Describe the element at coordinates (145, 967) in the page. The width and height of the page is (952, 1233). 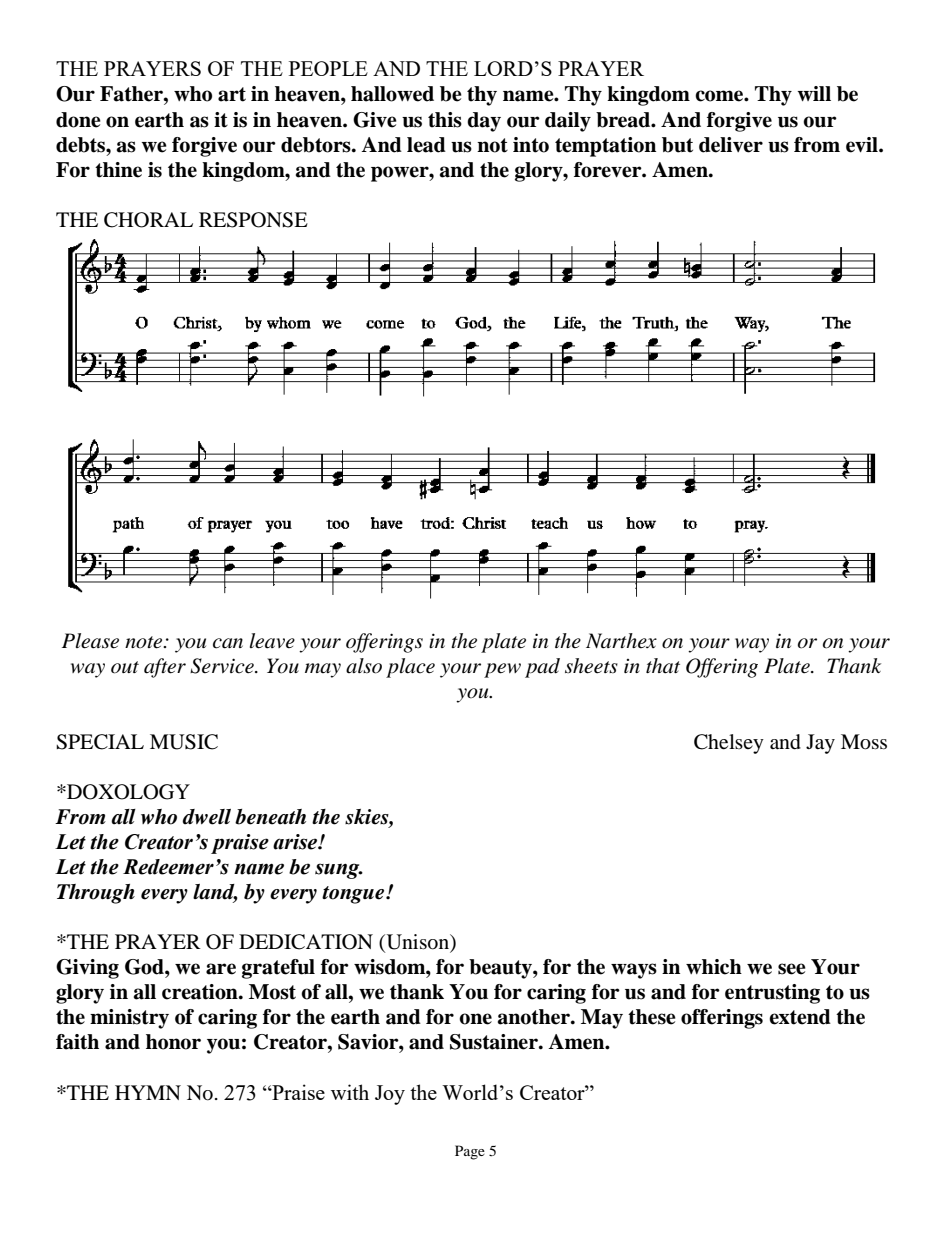
I see `God` at that location.
